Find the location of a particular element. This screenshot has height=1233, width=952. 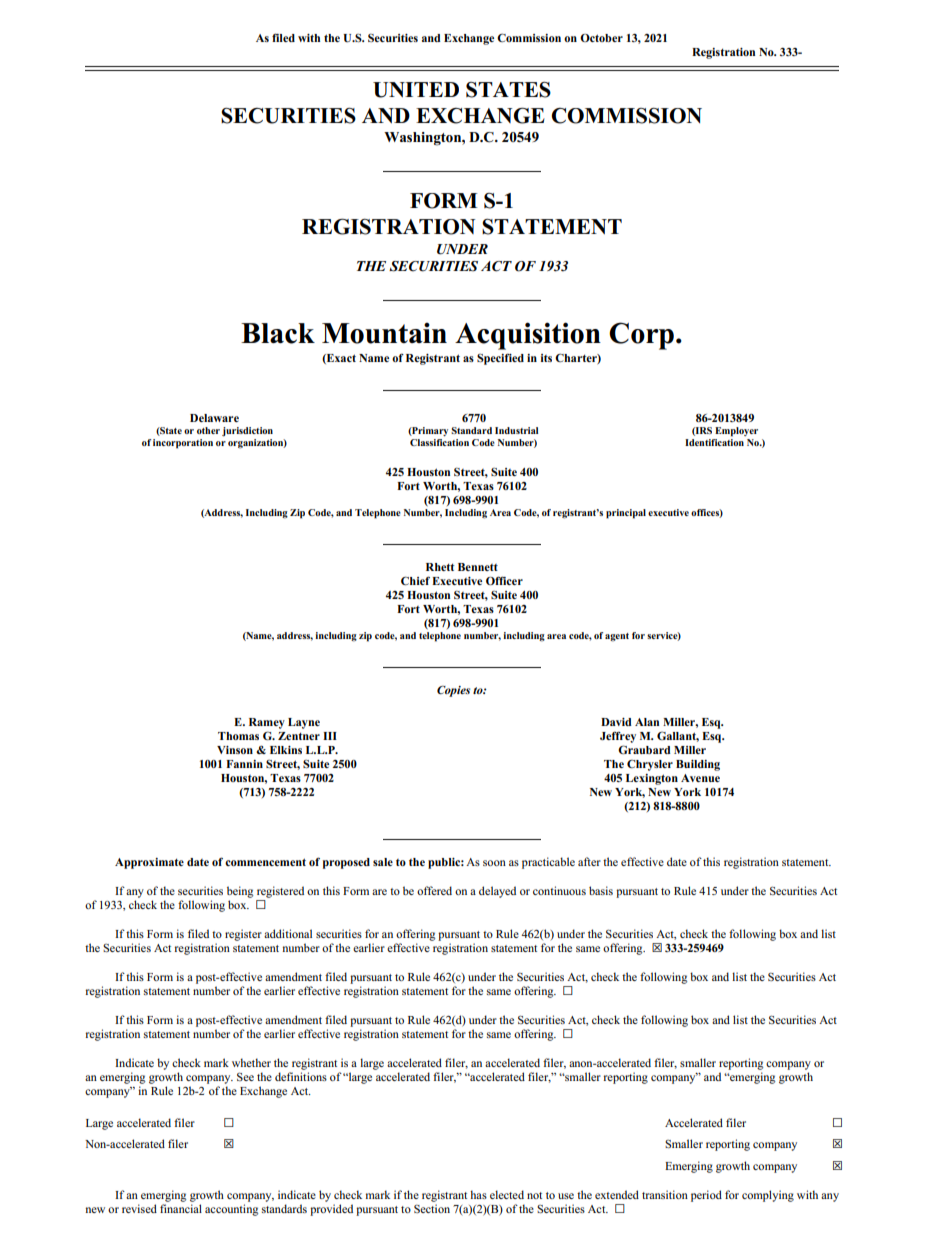

has is located at coordinates (478, 1194).
